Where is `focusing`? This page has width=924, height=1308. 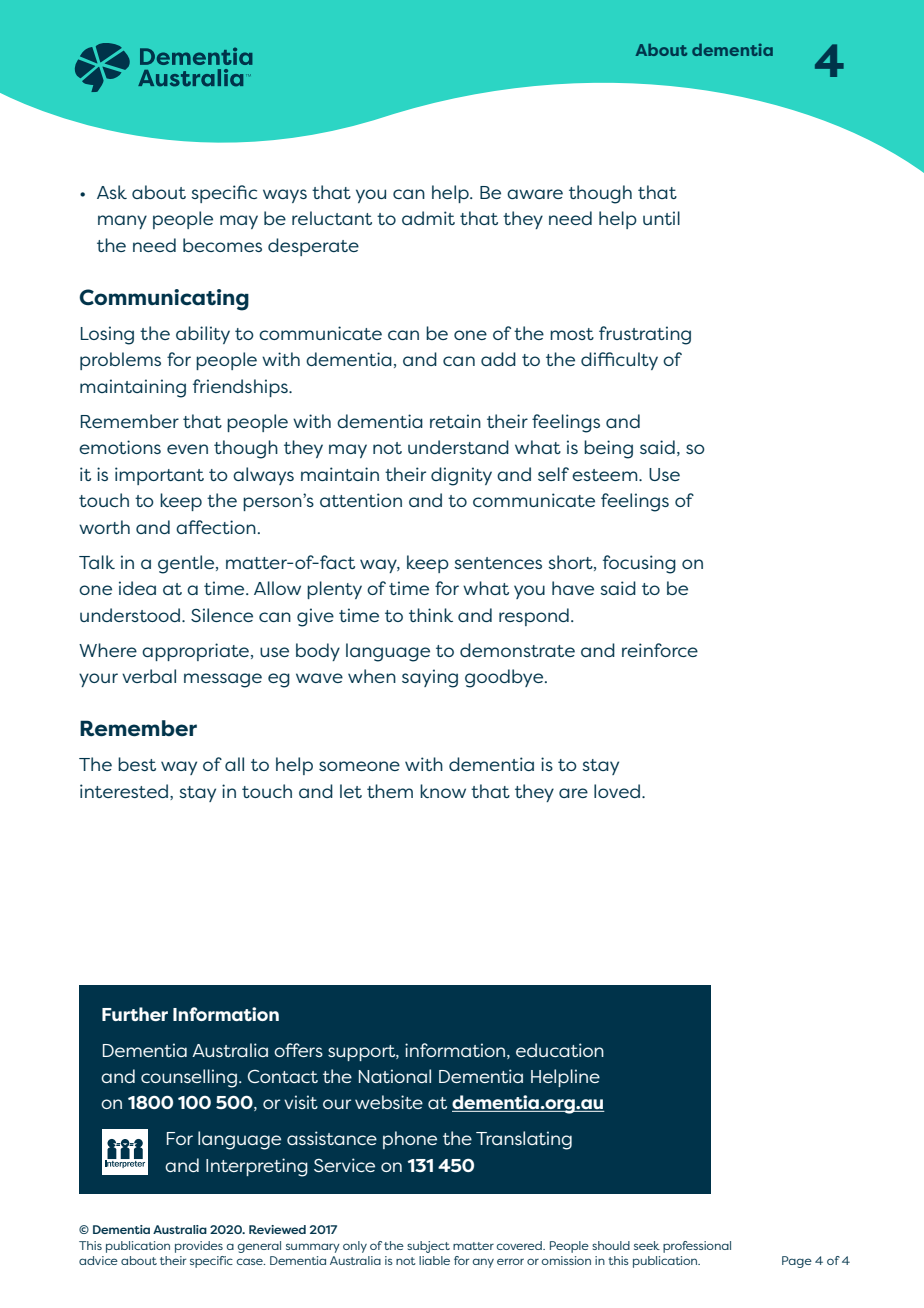 focusing is located at coordinates (639, 564).
